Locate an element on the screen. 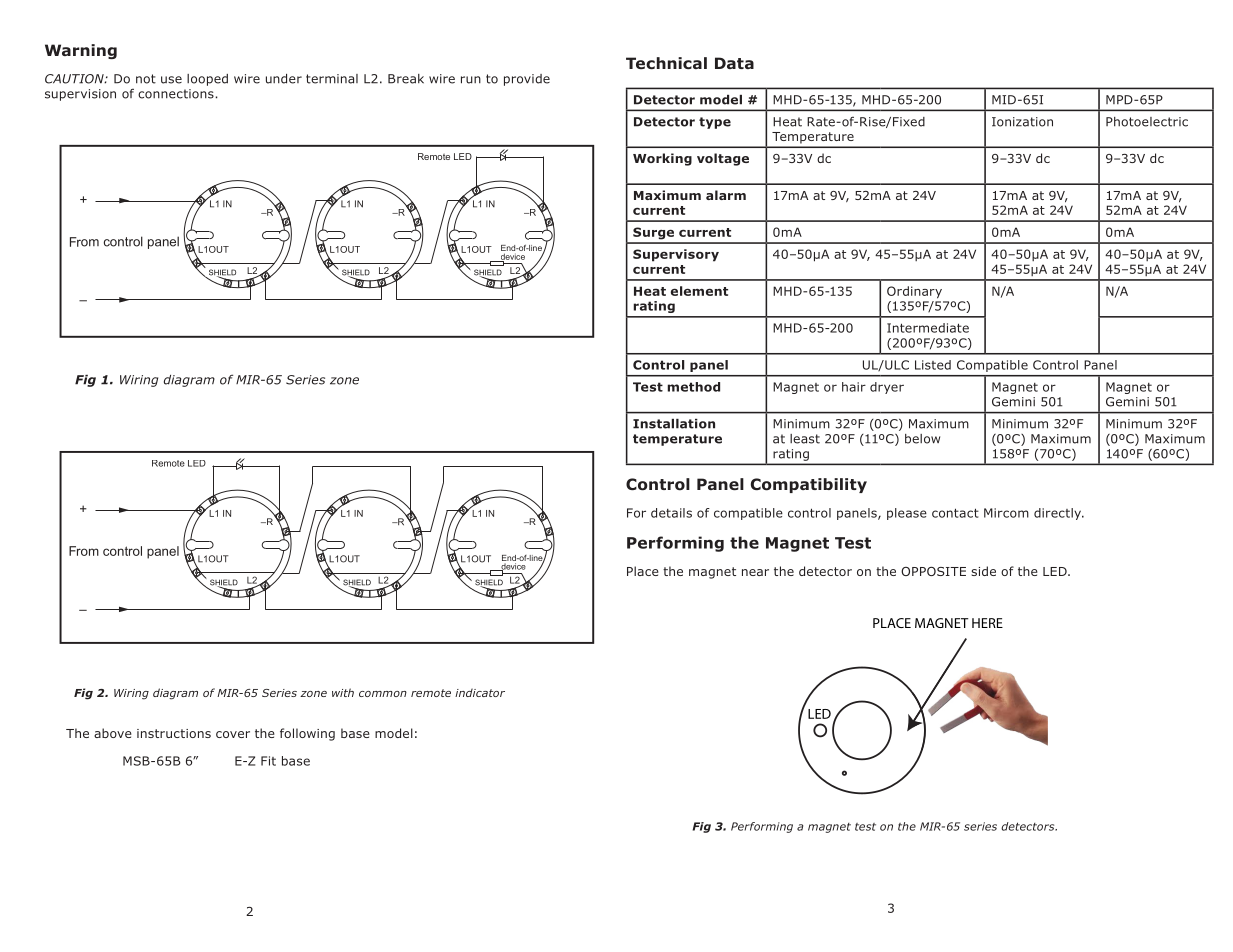 The height and width of the screenshot is (952, 1233). HERE is located at coordinates (987, 623).
